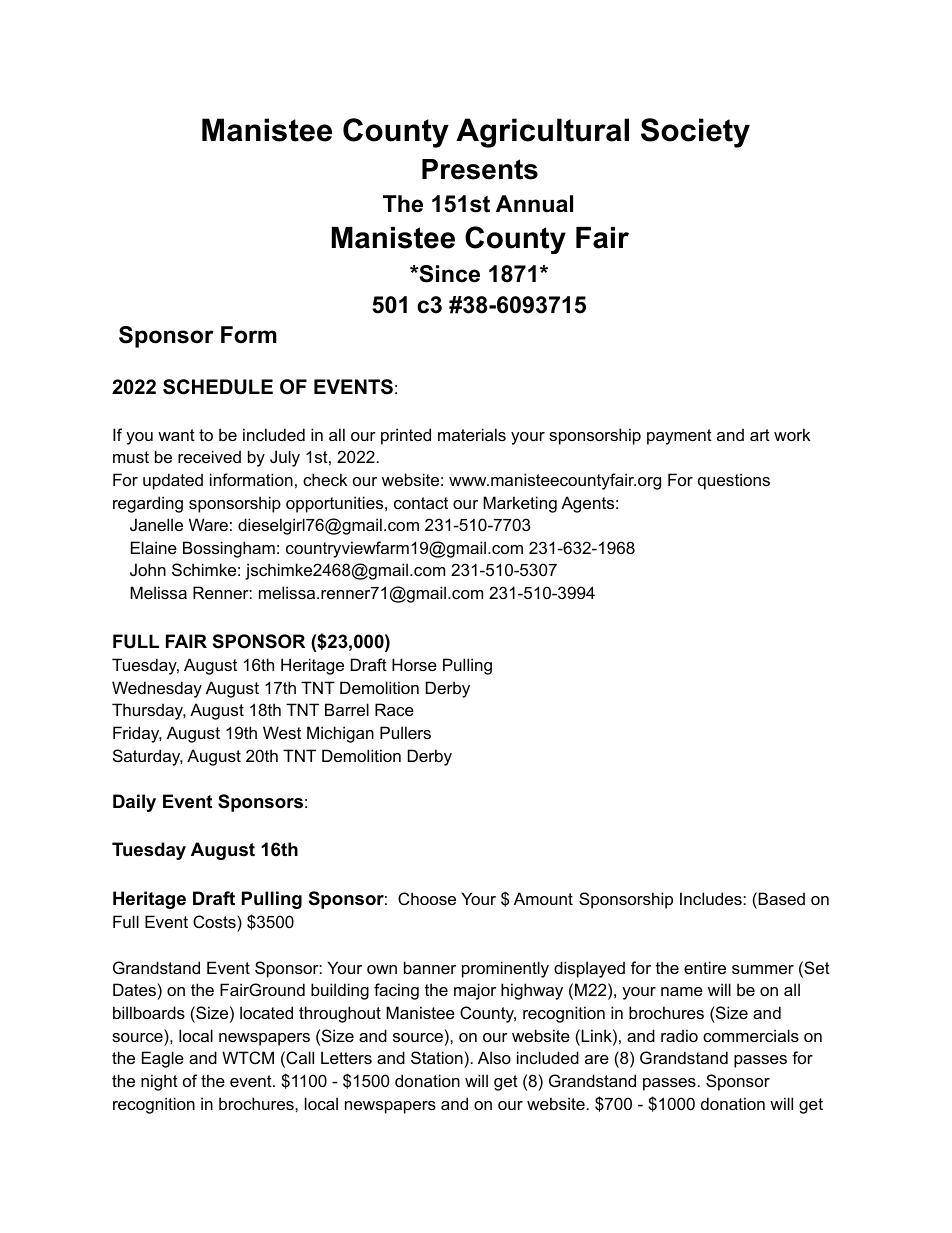  What do you see at coordinates (480, 169) in the screenshot?
I see `Presents` at bounding box center [480, 169].
